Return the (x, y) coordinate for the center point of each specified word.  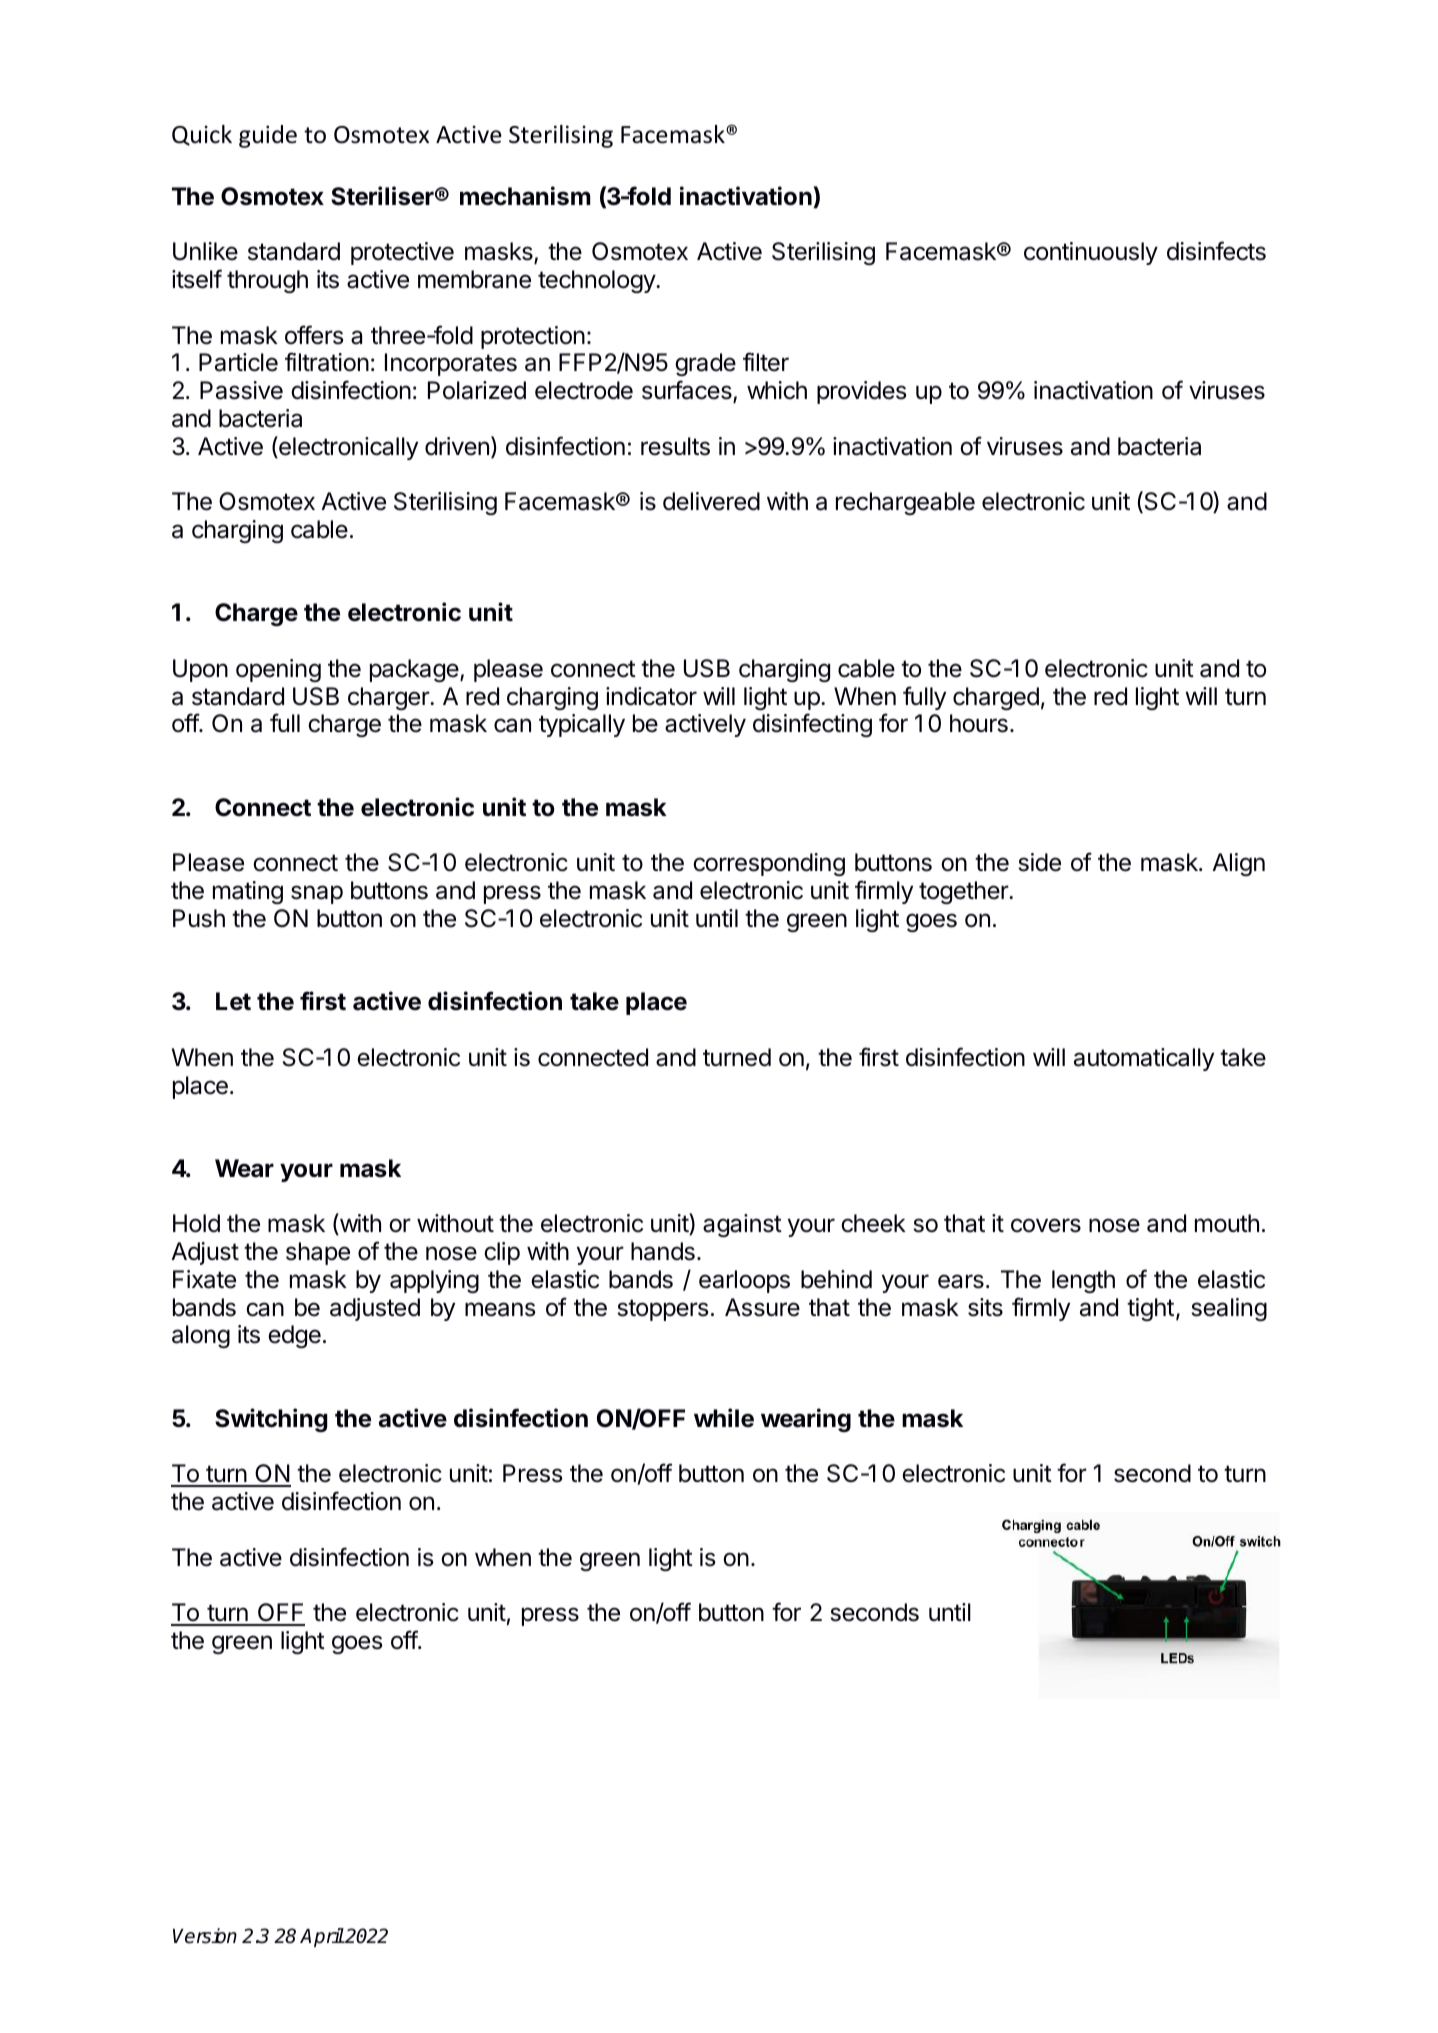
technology (597, 281)
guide (268, 136)
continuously (1091, 253)
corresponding (769, 864)
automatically (1144, 1059)
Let (233, 1001)
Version (205, 1936)
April (322, 1937)
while (724, 1418)
